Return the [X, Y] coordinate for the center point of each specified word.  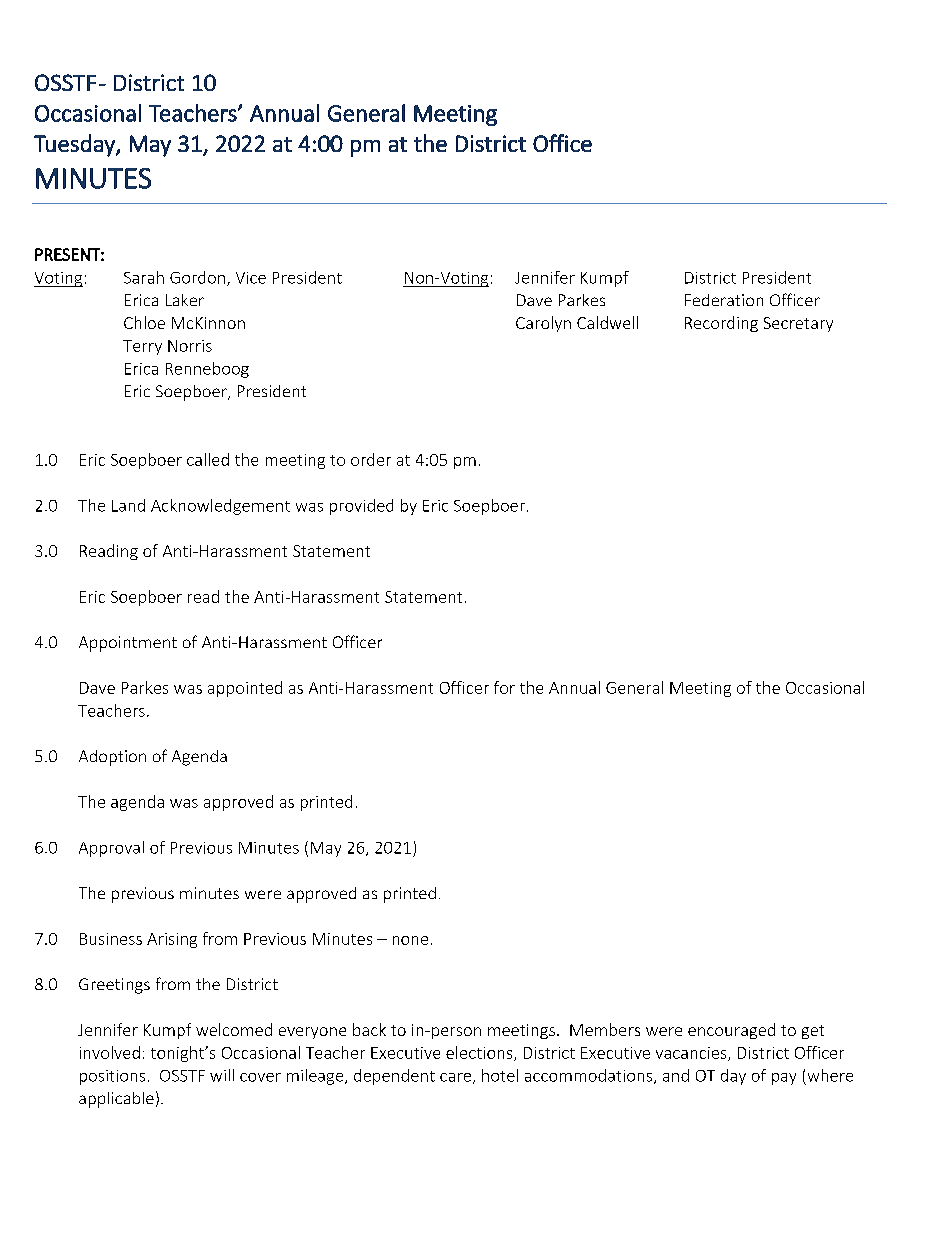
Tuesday [75, 145]
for [504, 687]
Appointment [128, 644]
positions [112, 1077]
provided [361, 507]
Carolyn [543, 324]
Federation [724, 300]
